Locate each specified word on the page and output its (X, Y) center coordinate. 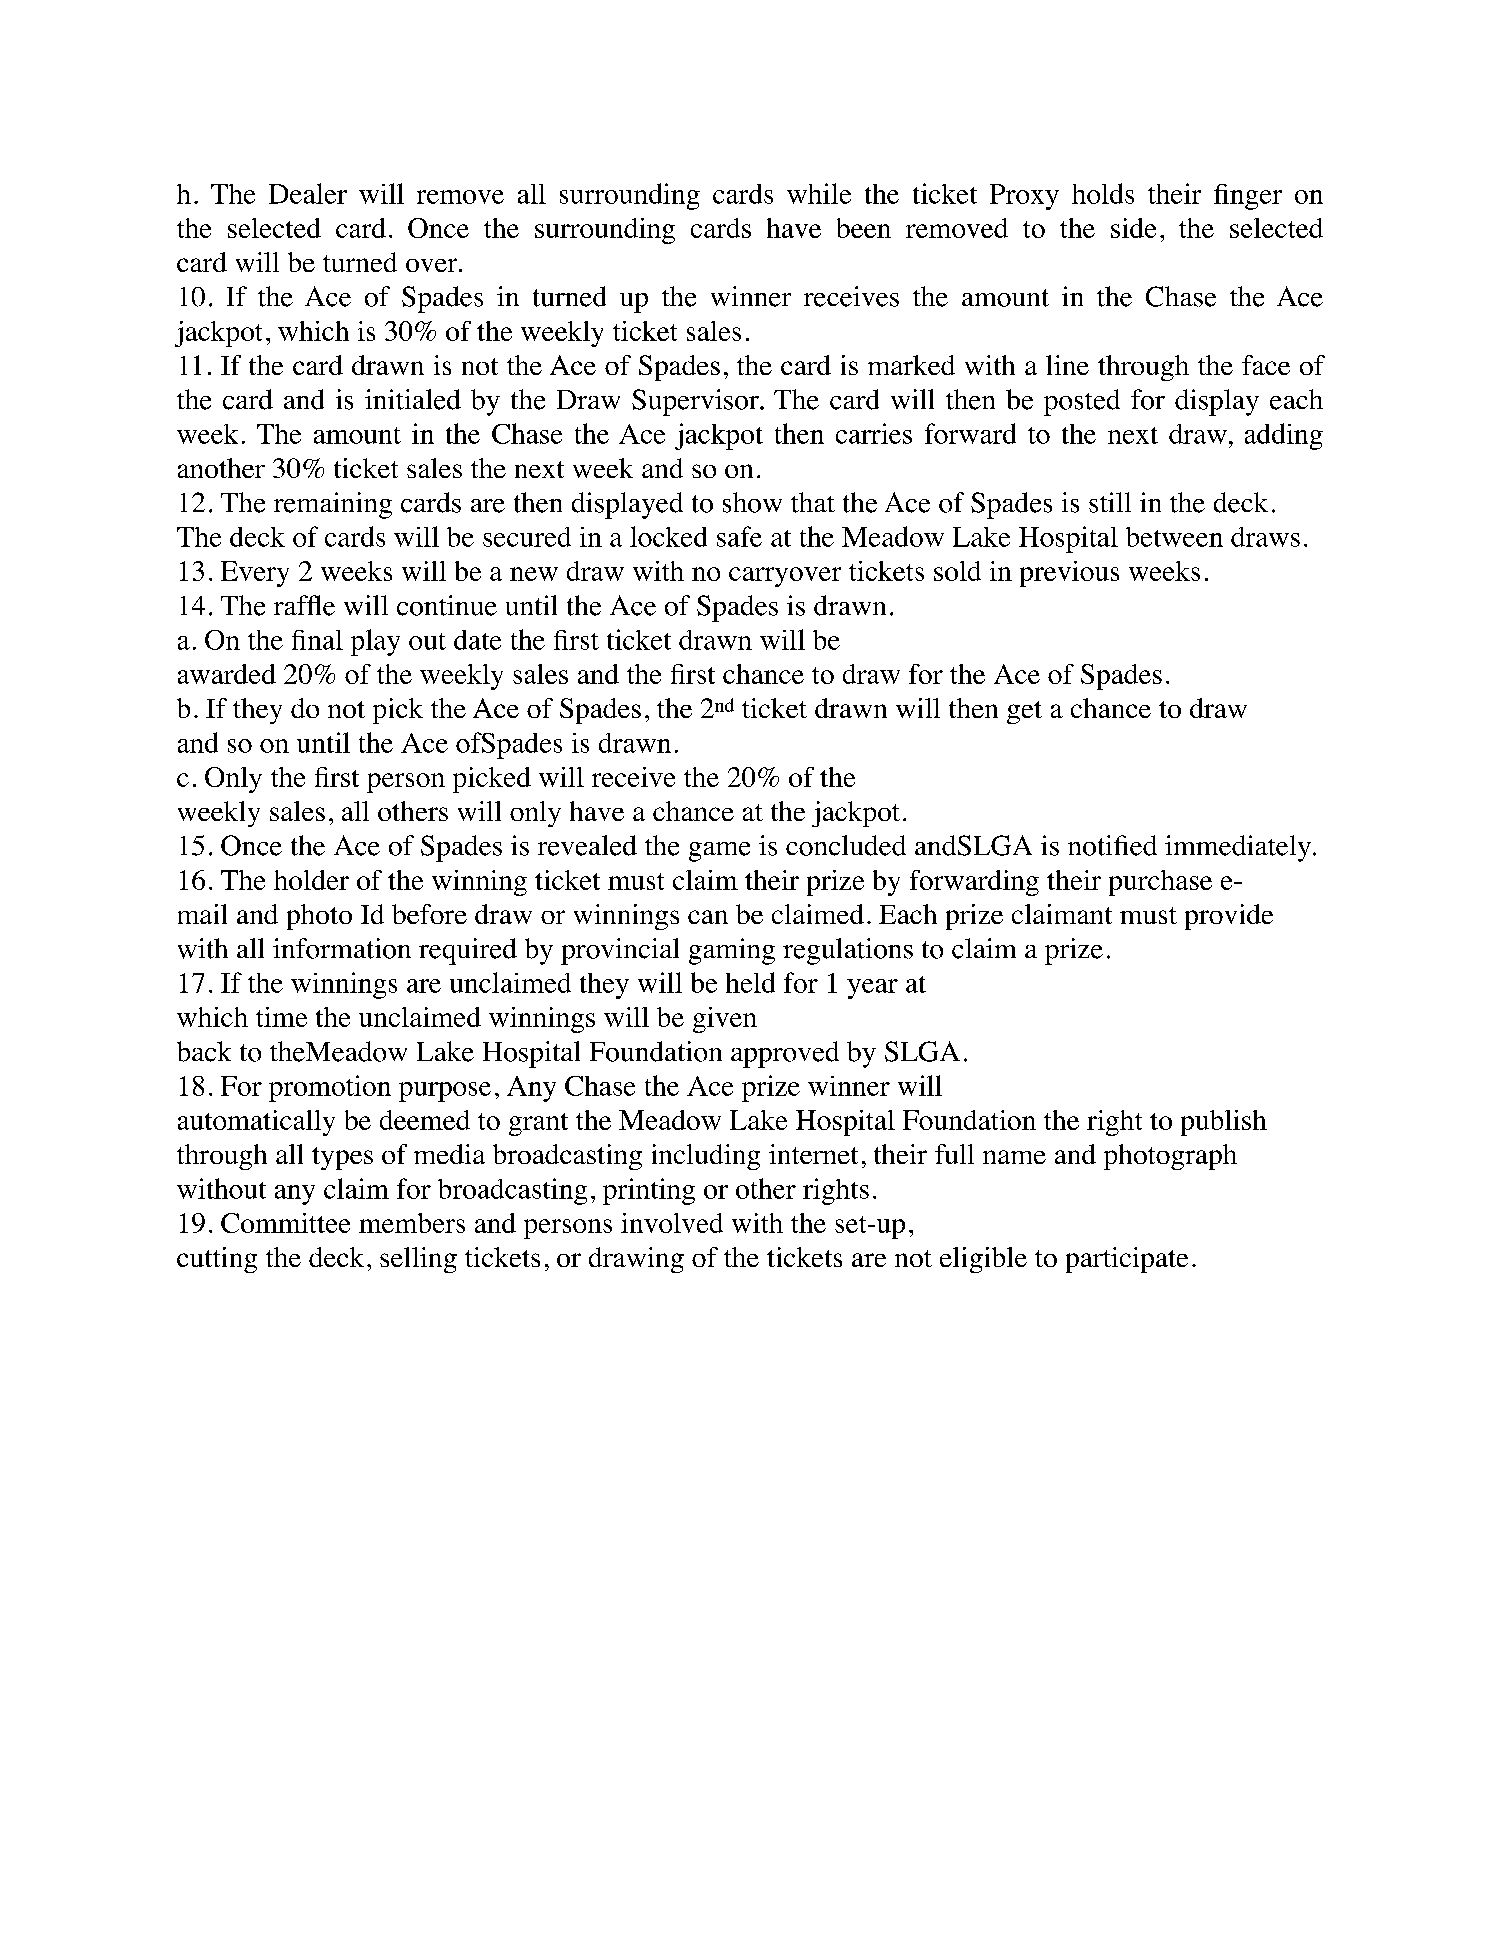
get (1024, 712)
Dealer (308, 193)
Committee (285, 1223)
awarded (227, 674)
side (1133, 228)
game (719, 852)
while (819, 193)
